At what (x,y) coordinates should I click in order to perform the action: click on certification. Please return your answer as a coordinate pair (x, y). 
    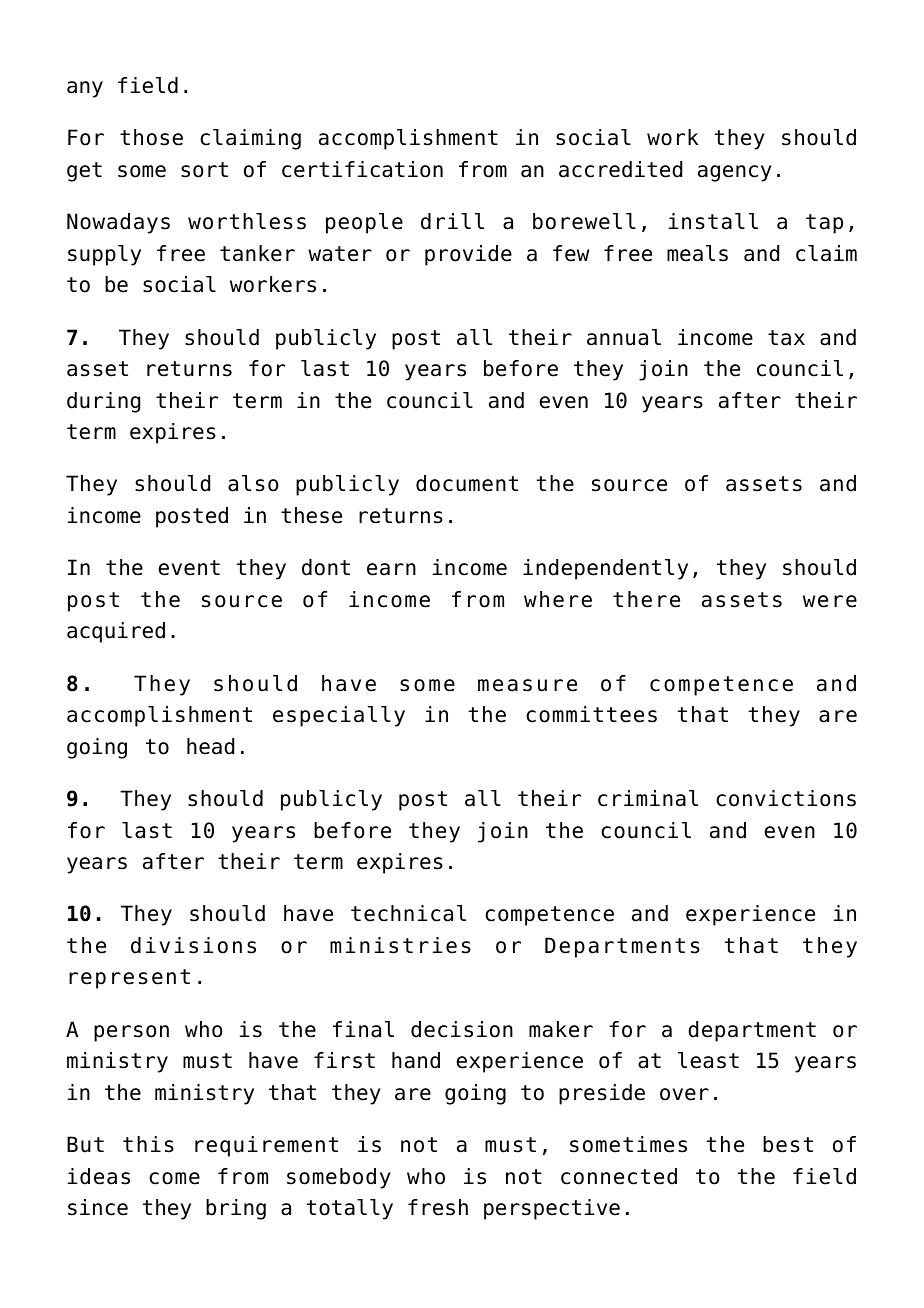
    Looking at the image, I should click on (362, 169).
